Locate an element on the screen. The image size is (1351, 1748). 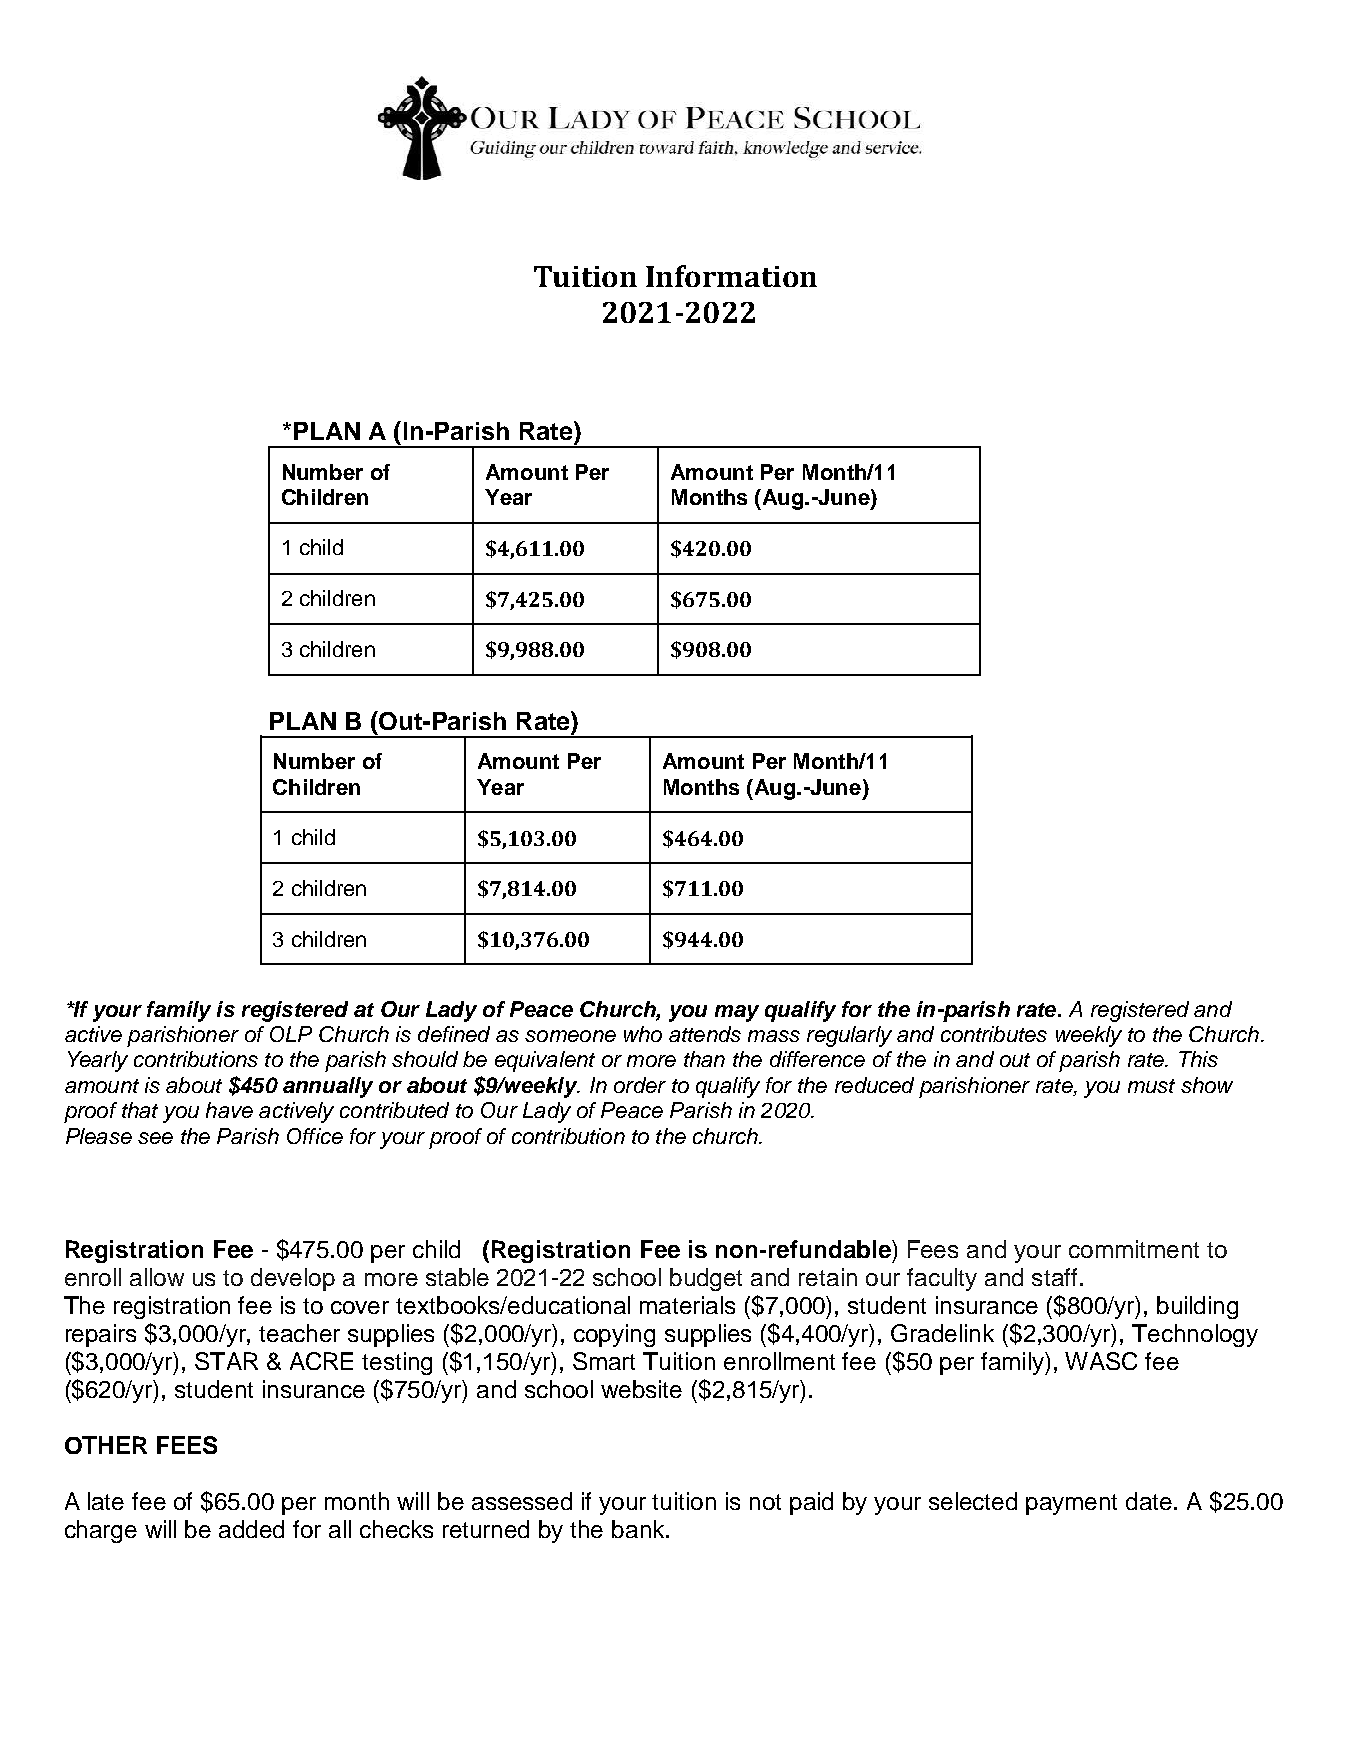
bank is located at coordinates (639, 1529).
